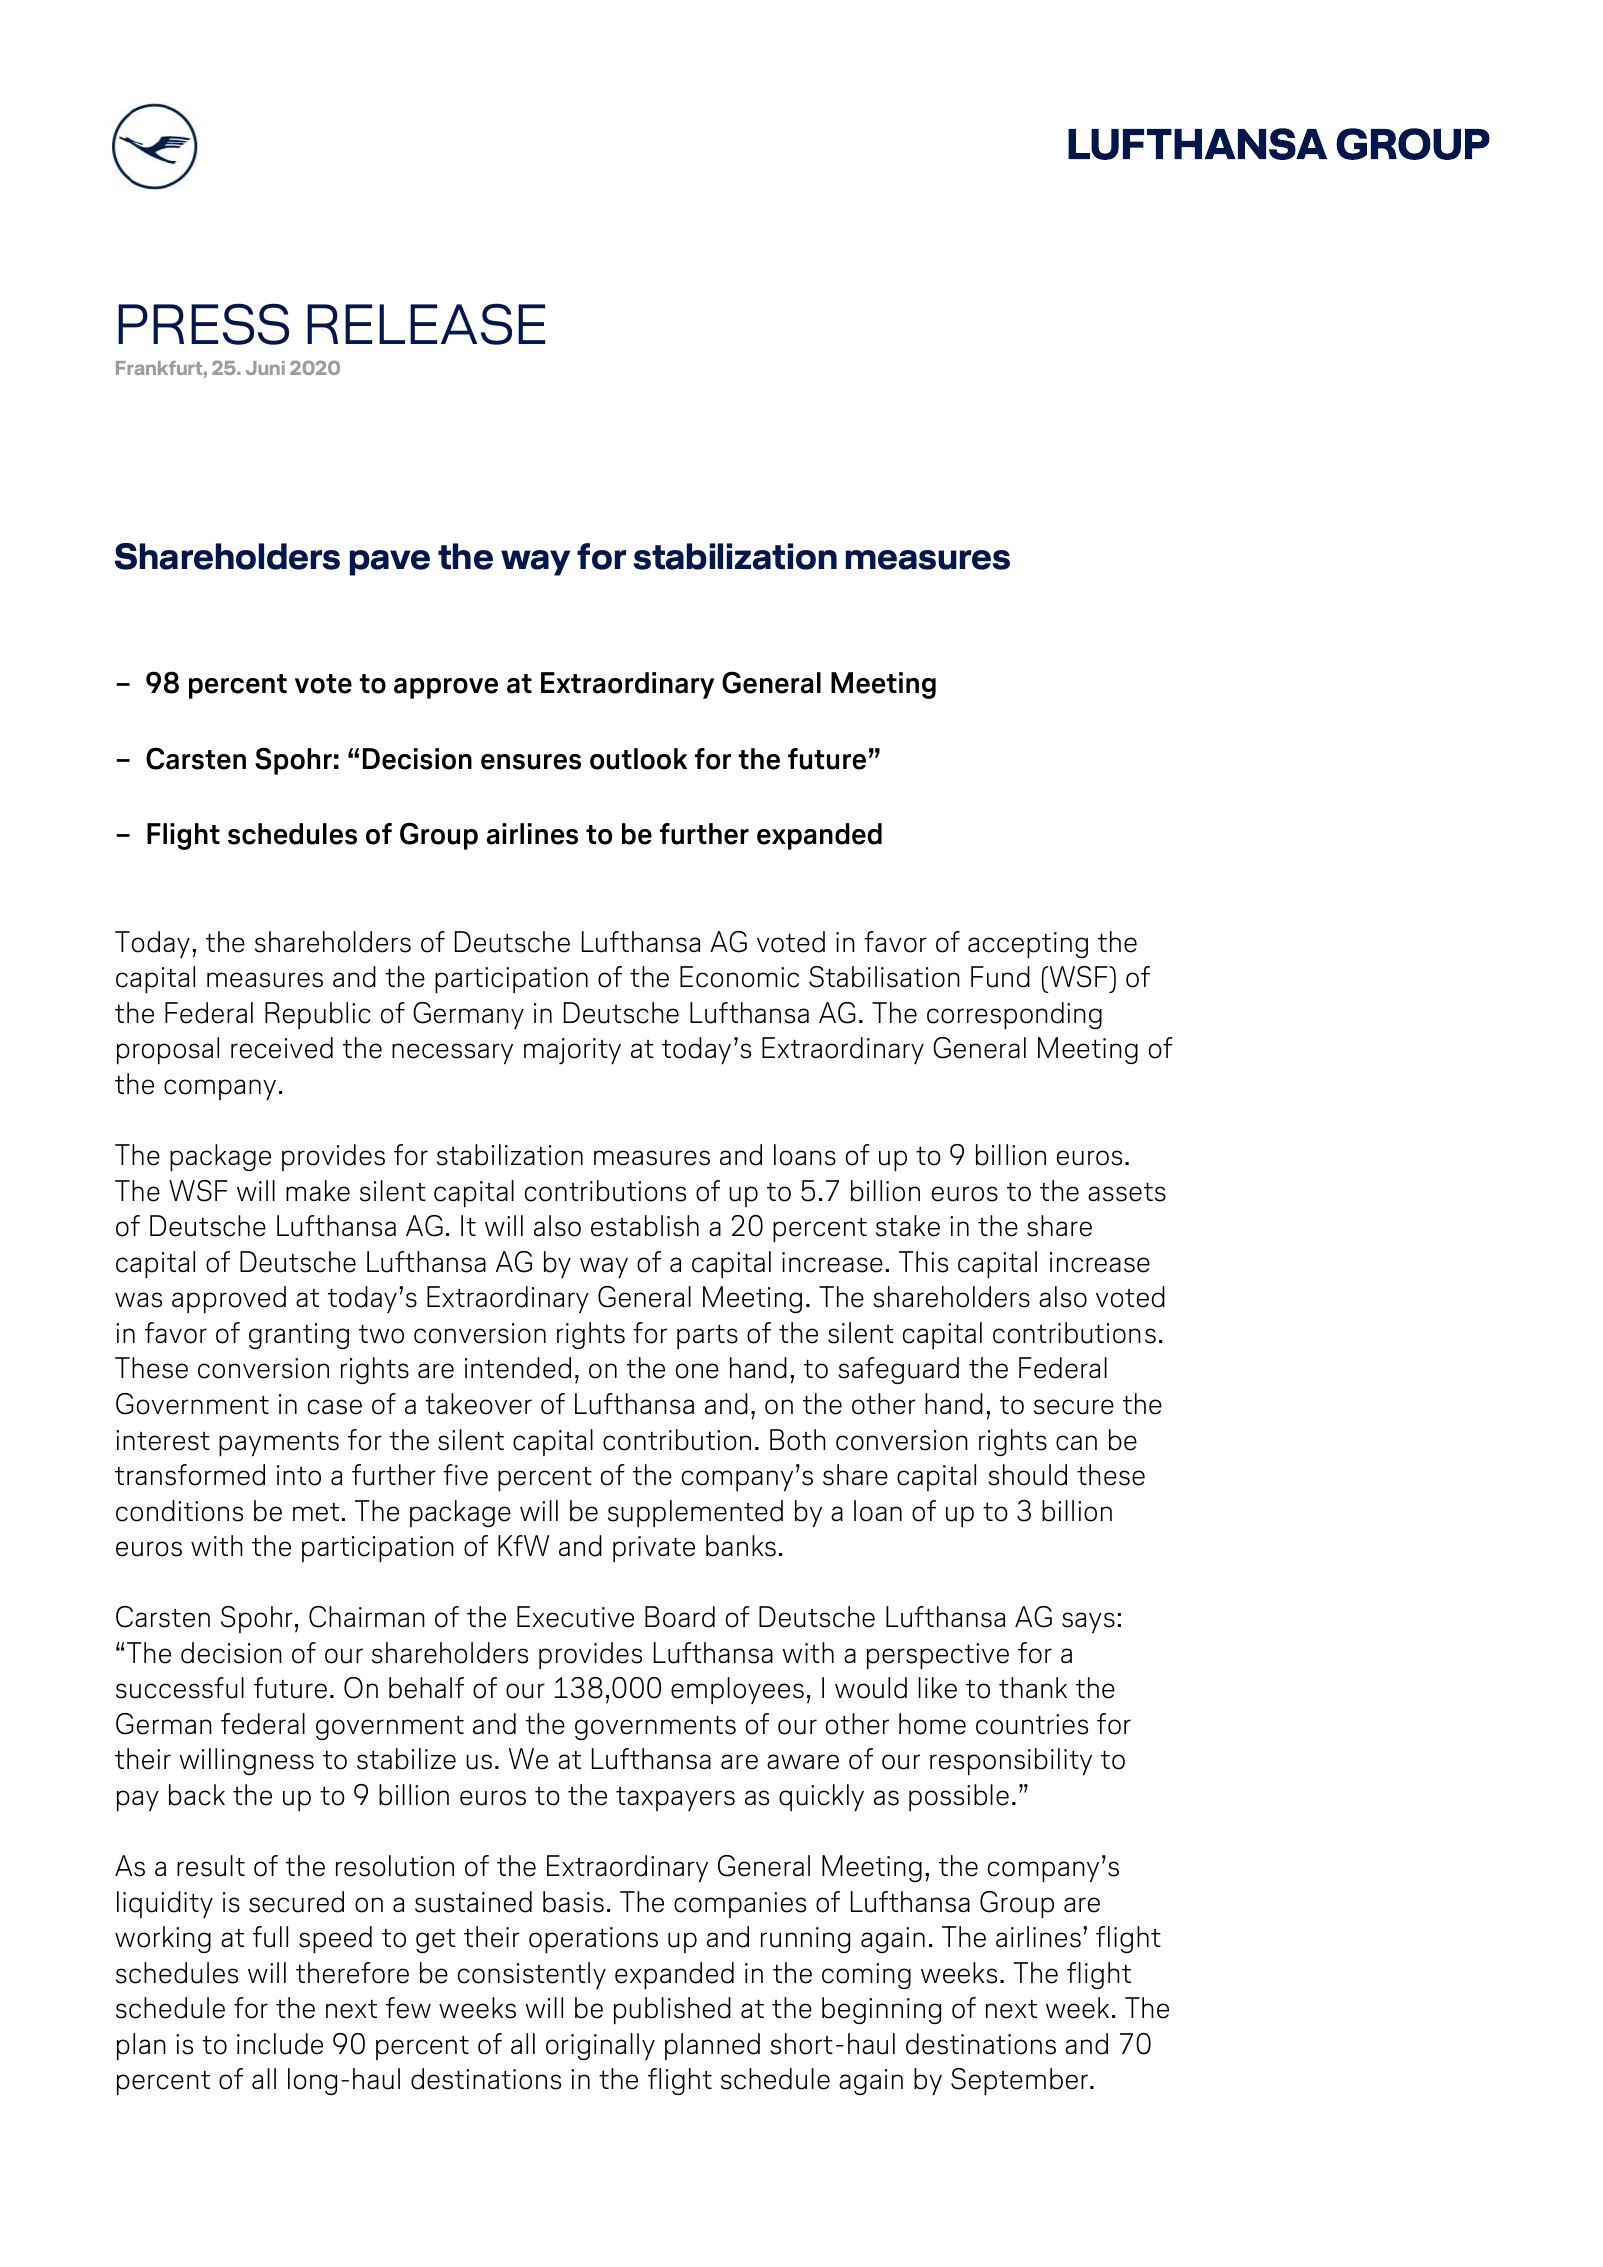 The width and height of the page is (1603, 2267). I want to click on include, so click(280, 2044).
